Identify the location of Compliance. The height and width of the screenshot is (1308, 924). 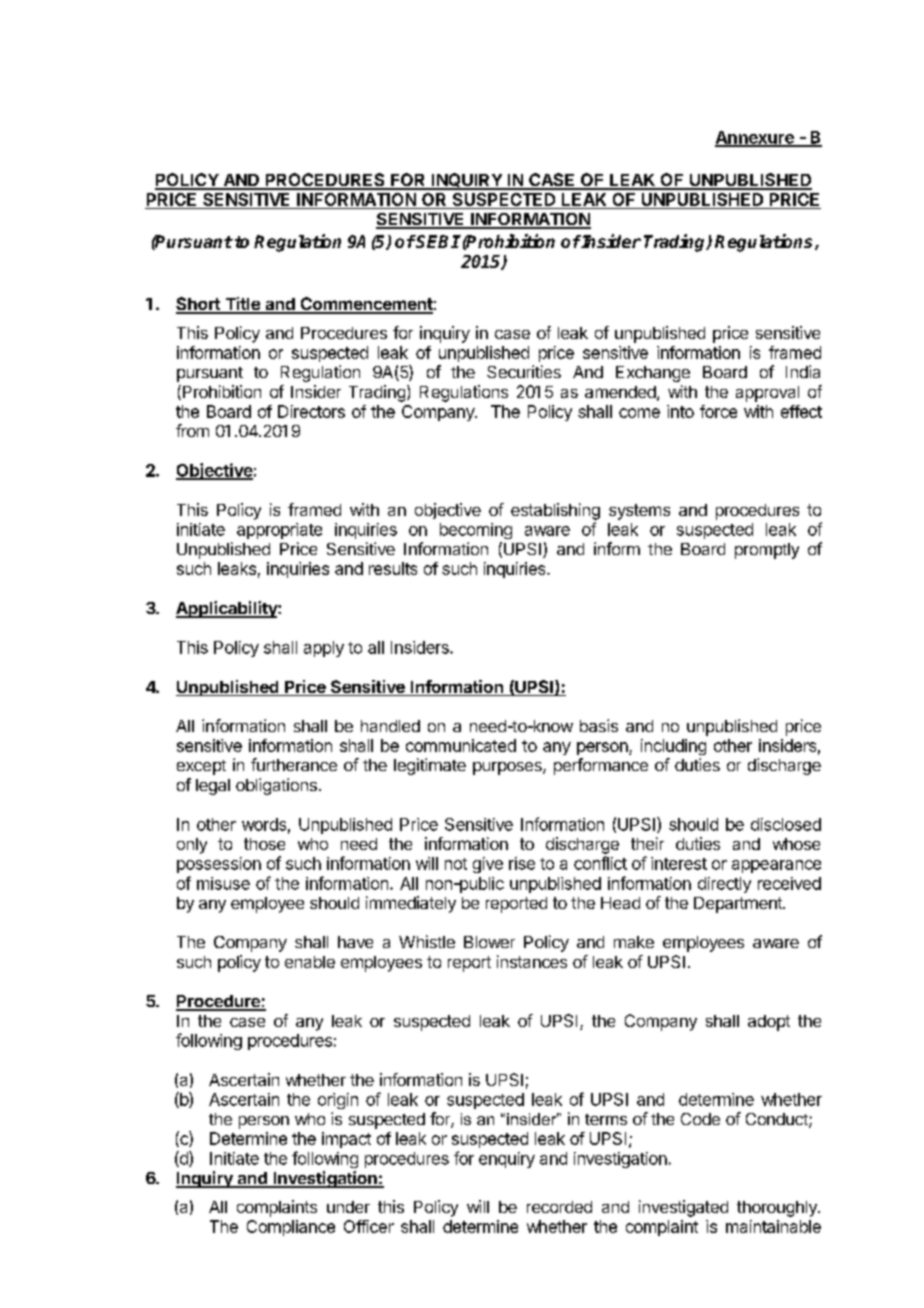
(291, 1228).
